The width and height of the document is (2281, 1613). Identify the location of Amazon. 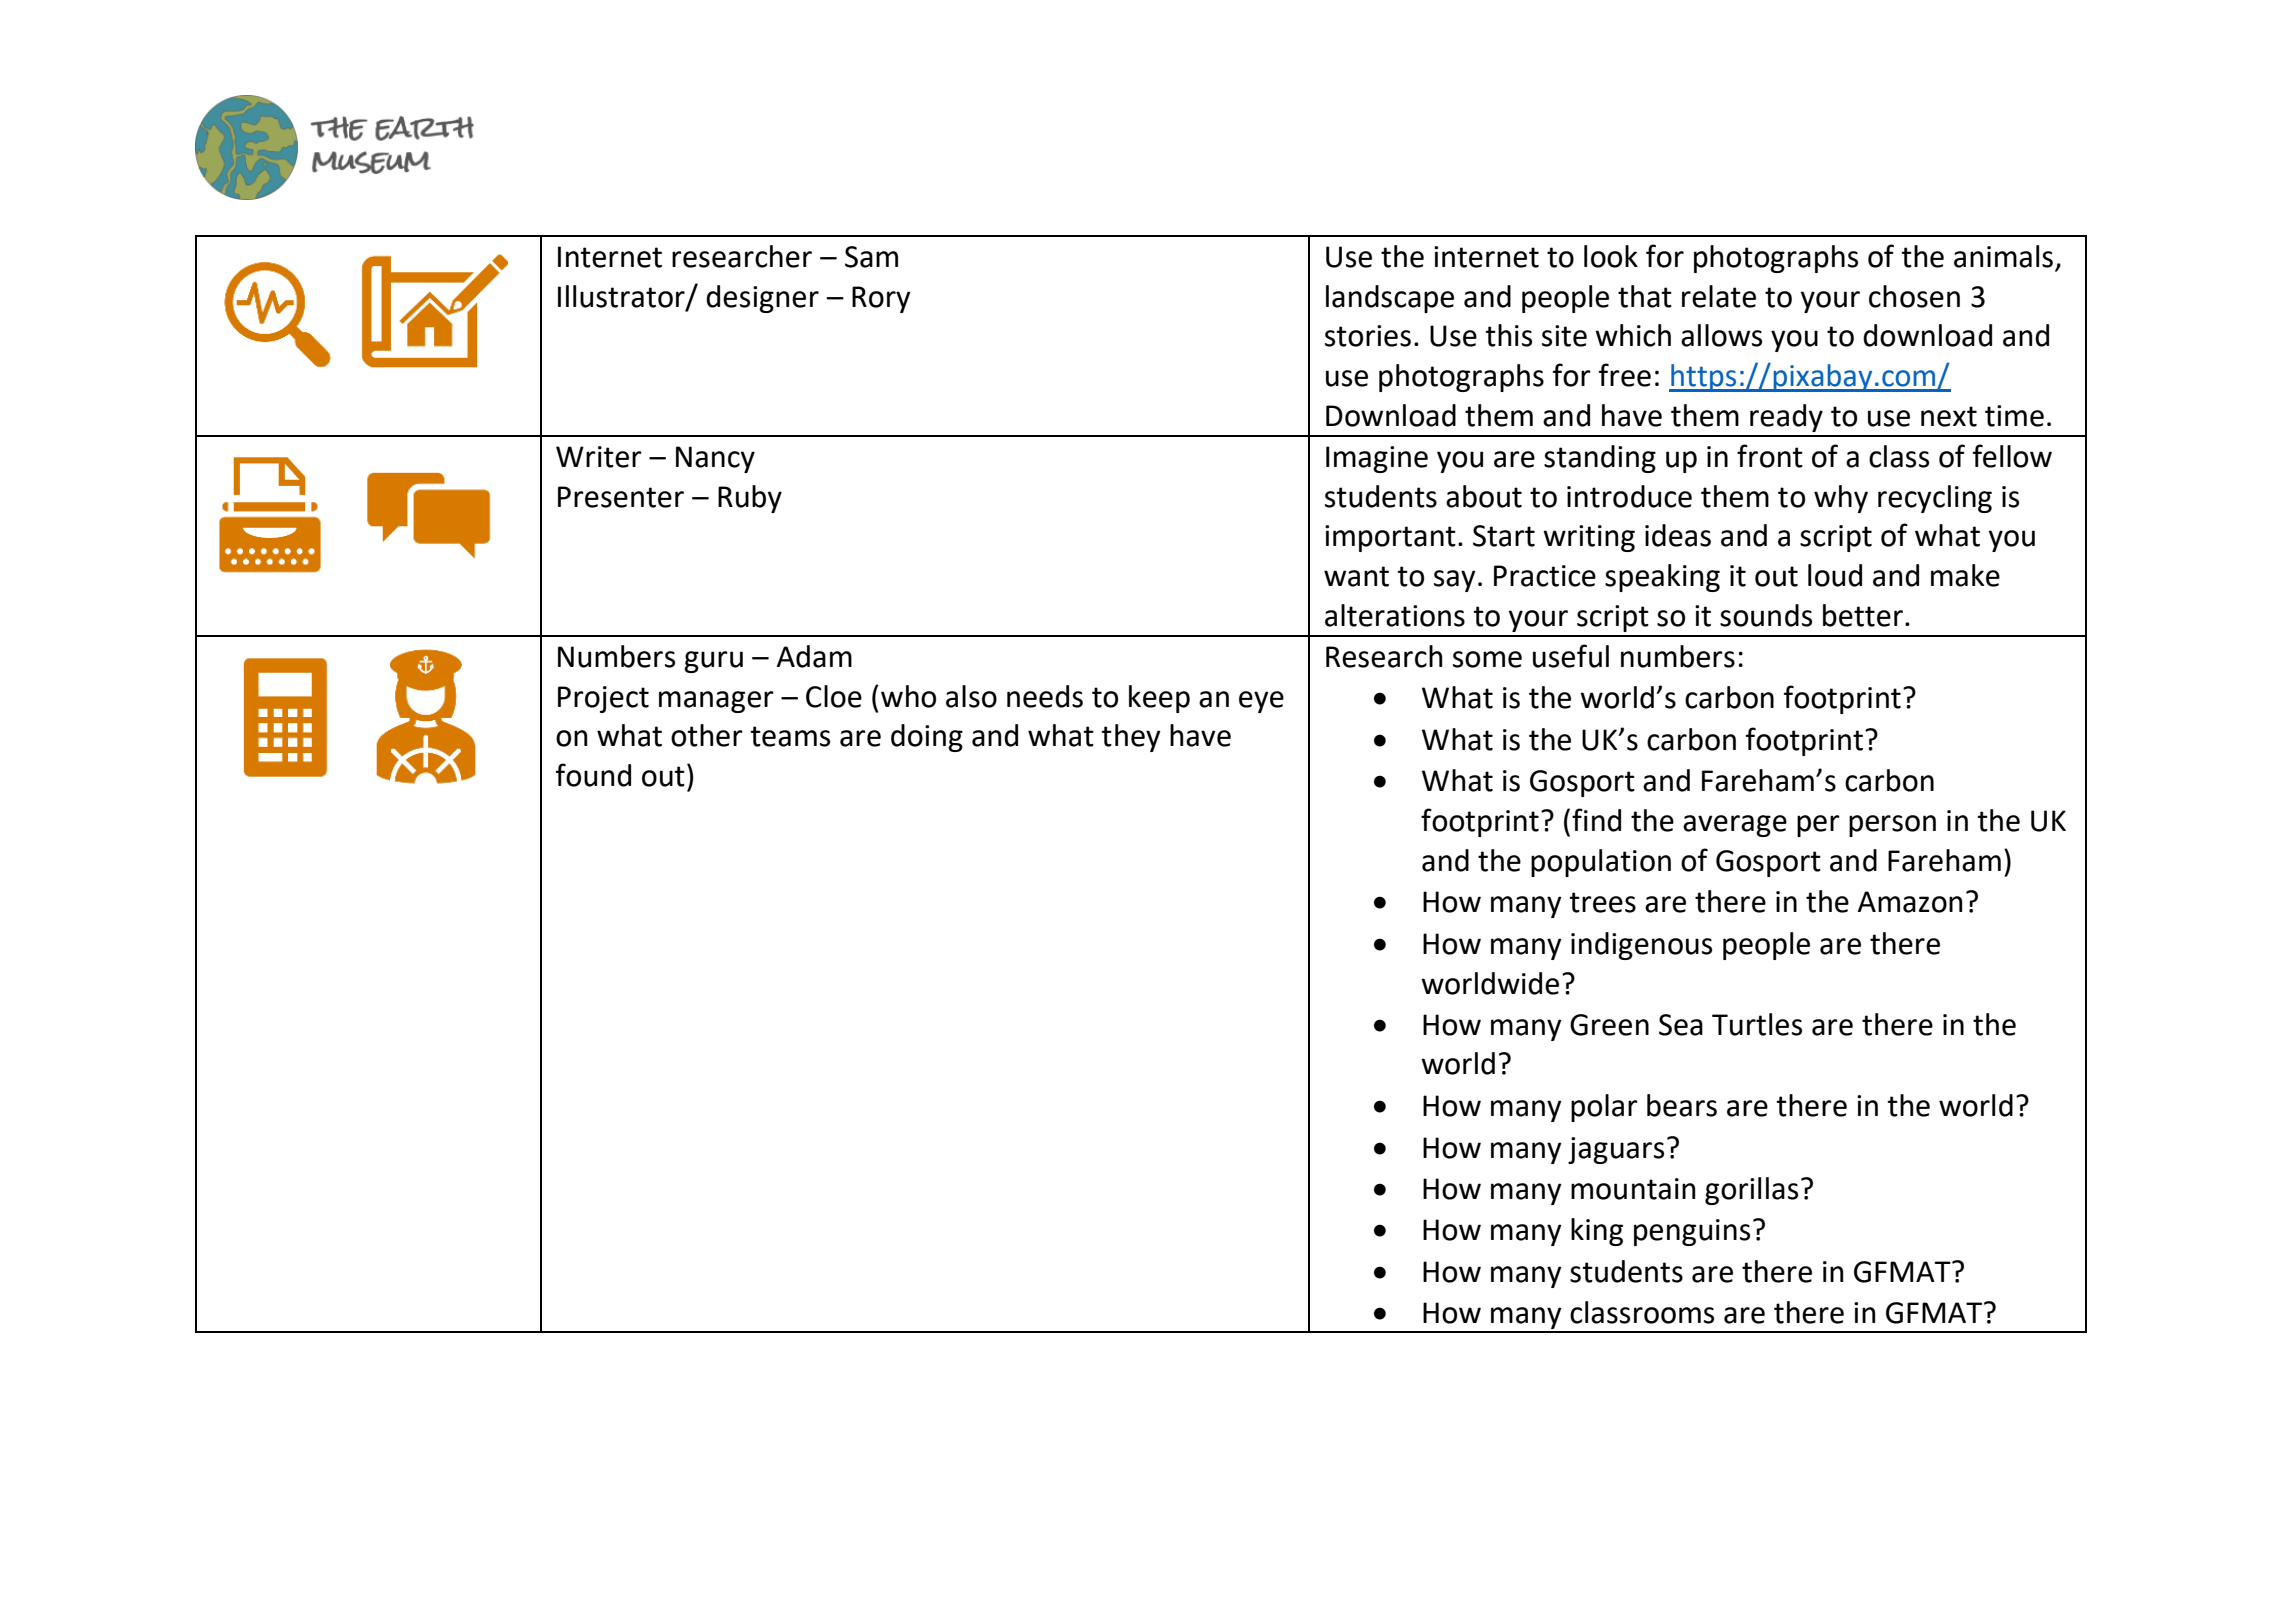
(1910, 902).
